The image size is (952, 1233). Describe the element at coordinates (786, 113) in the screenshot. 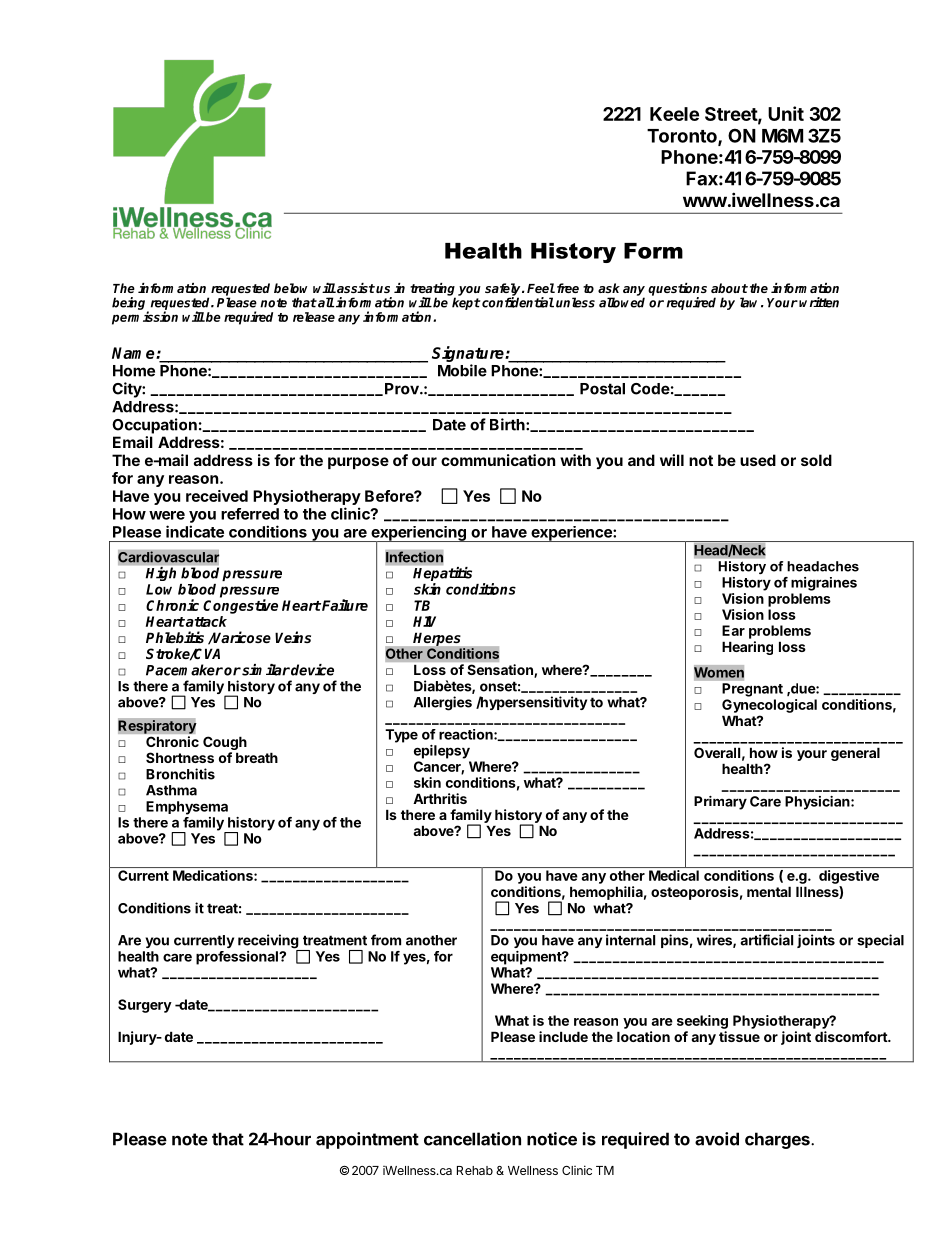

I see `Unit` at that location.
